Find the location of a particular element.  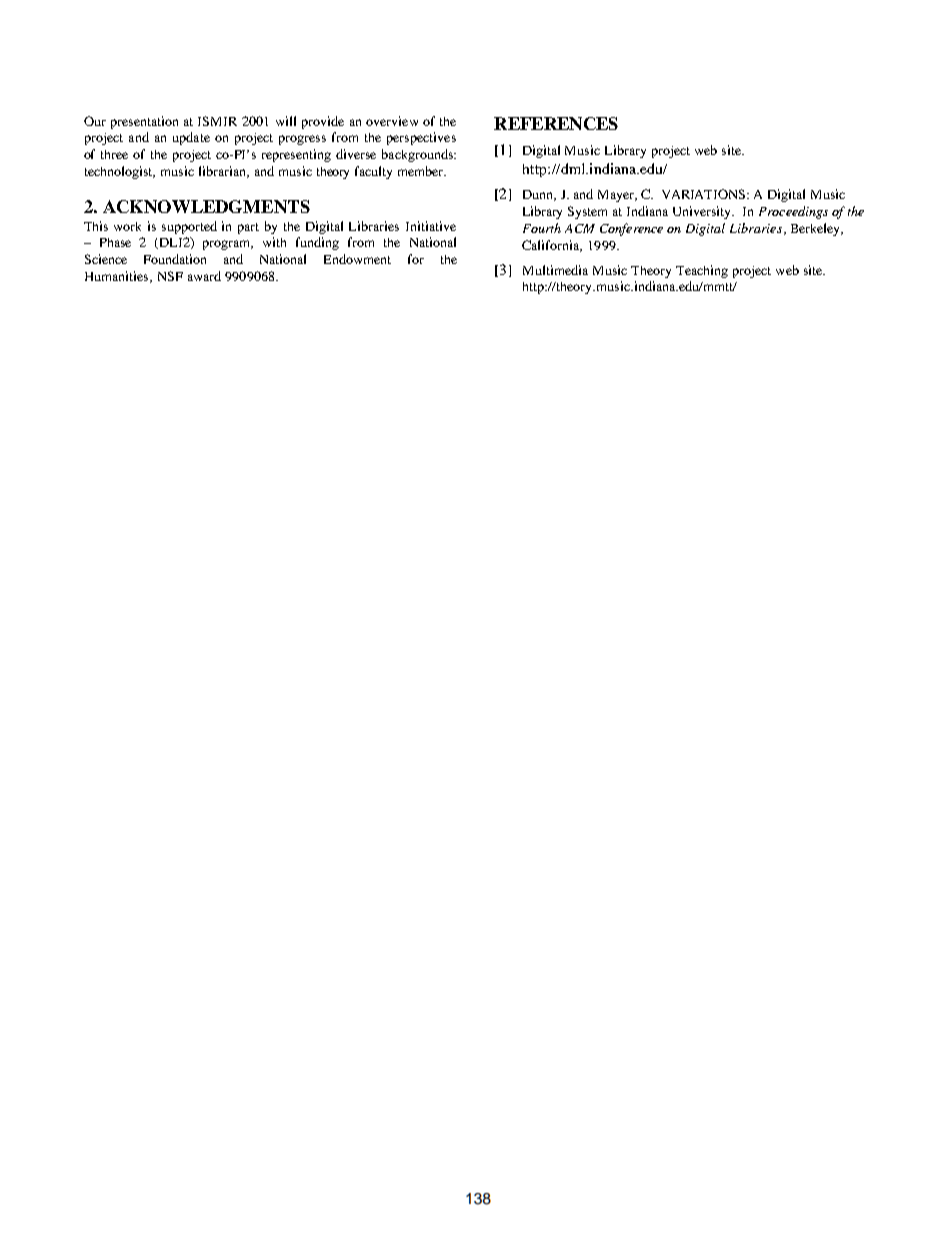

presentation is located at coordinates (144, 122).
